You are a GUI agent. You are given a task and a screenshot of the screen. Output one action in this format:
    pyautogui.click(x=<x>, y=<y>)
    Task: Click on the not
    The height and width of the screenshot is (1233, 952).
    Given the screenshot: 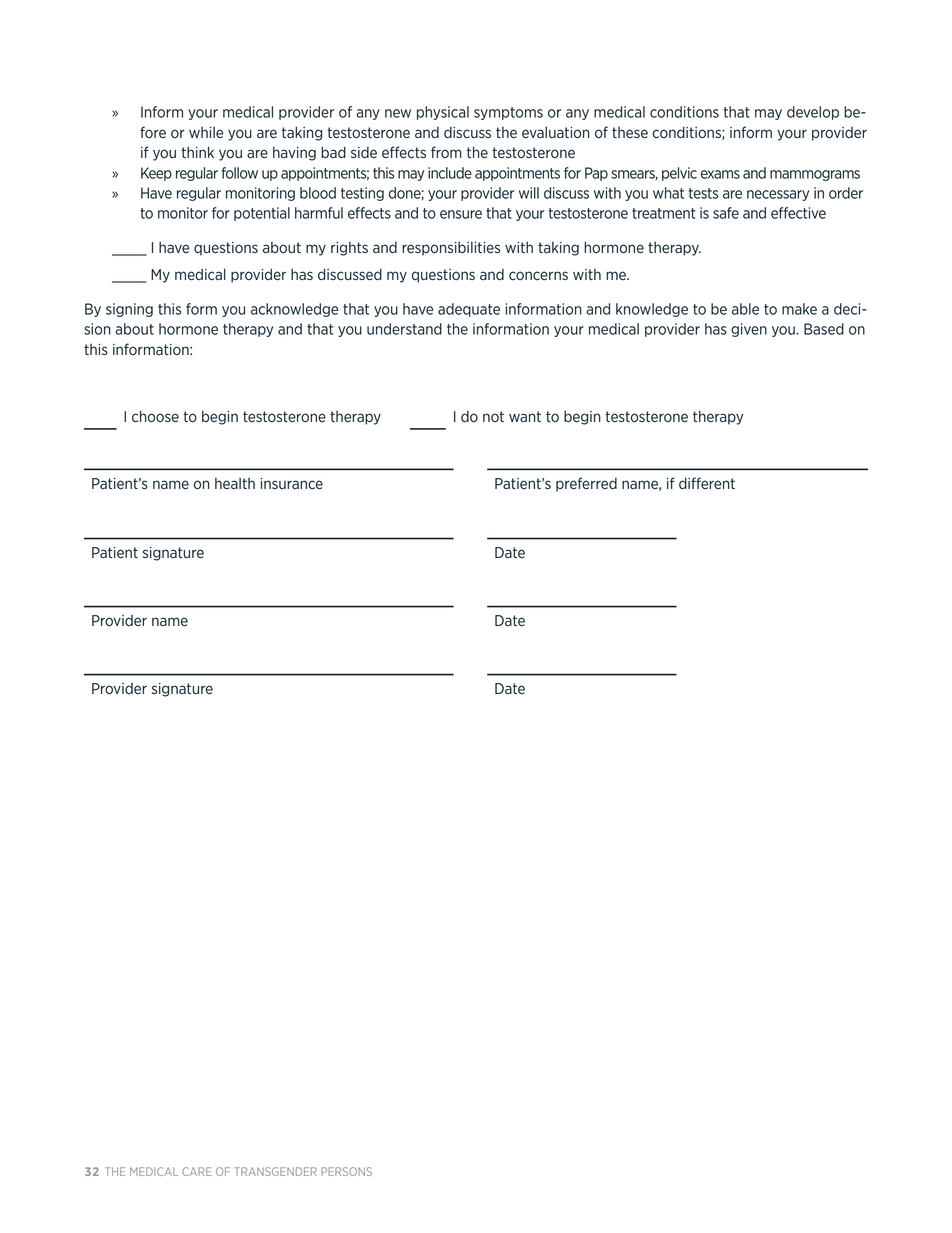 What is the action you would take?
    pyautogui.click(x=493, y=416)
